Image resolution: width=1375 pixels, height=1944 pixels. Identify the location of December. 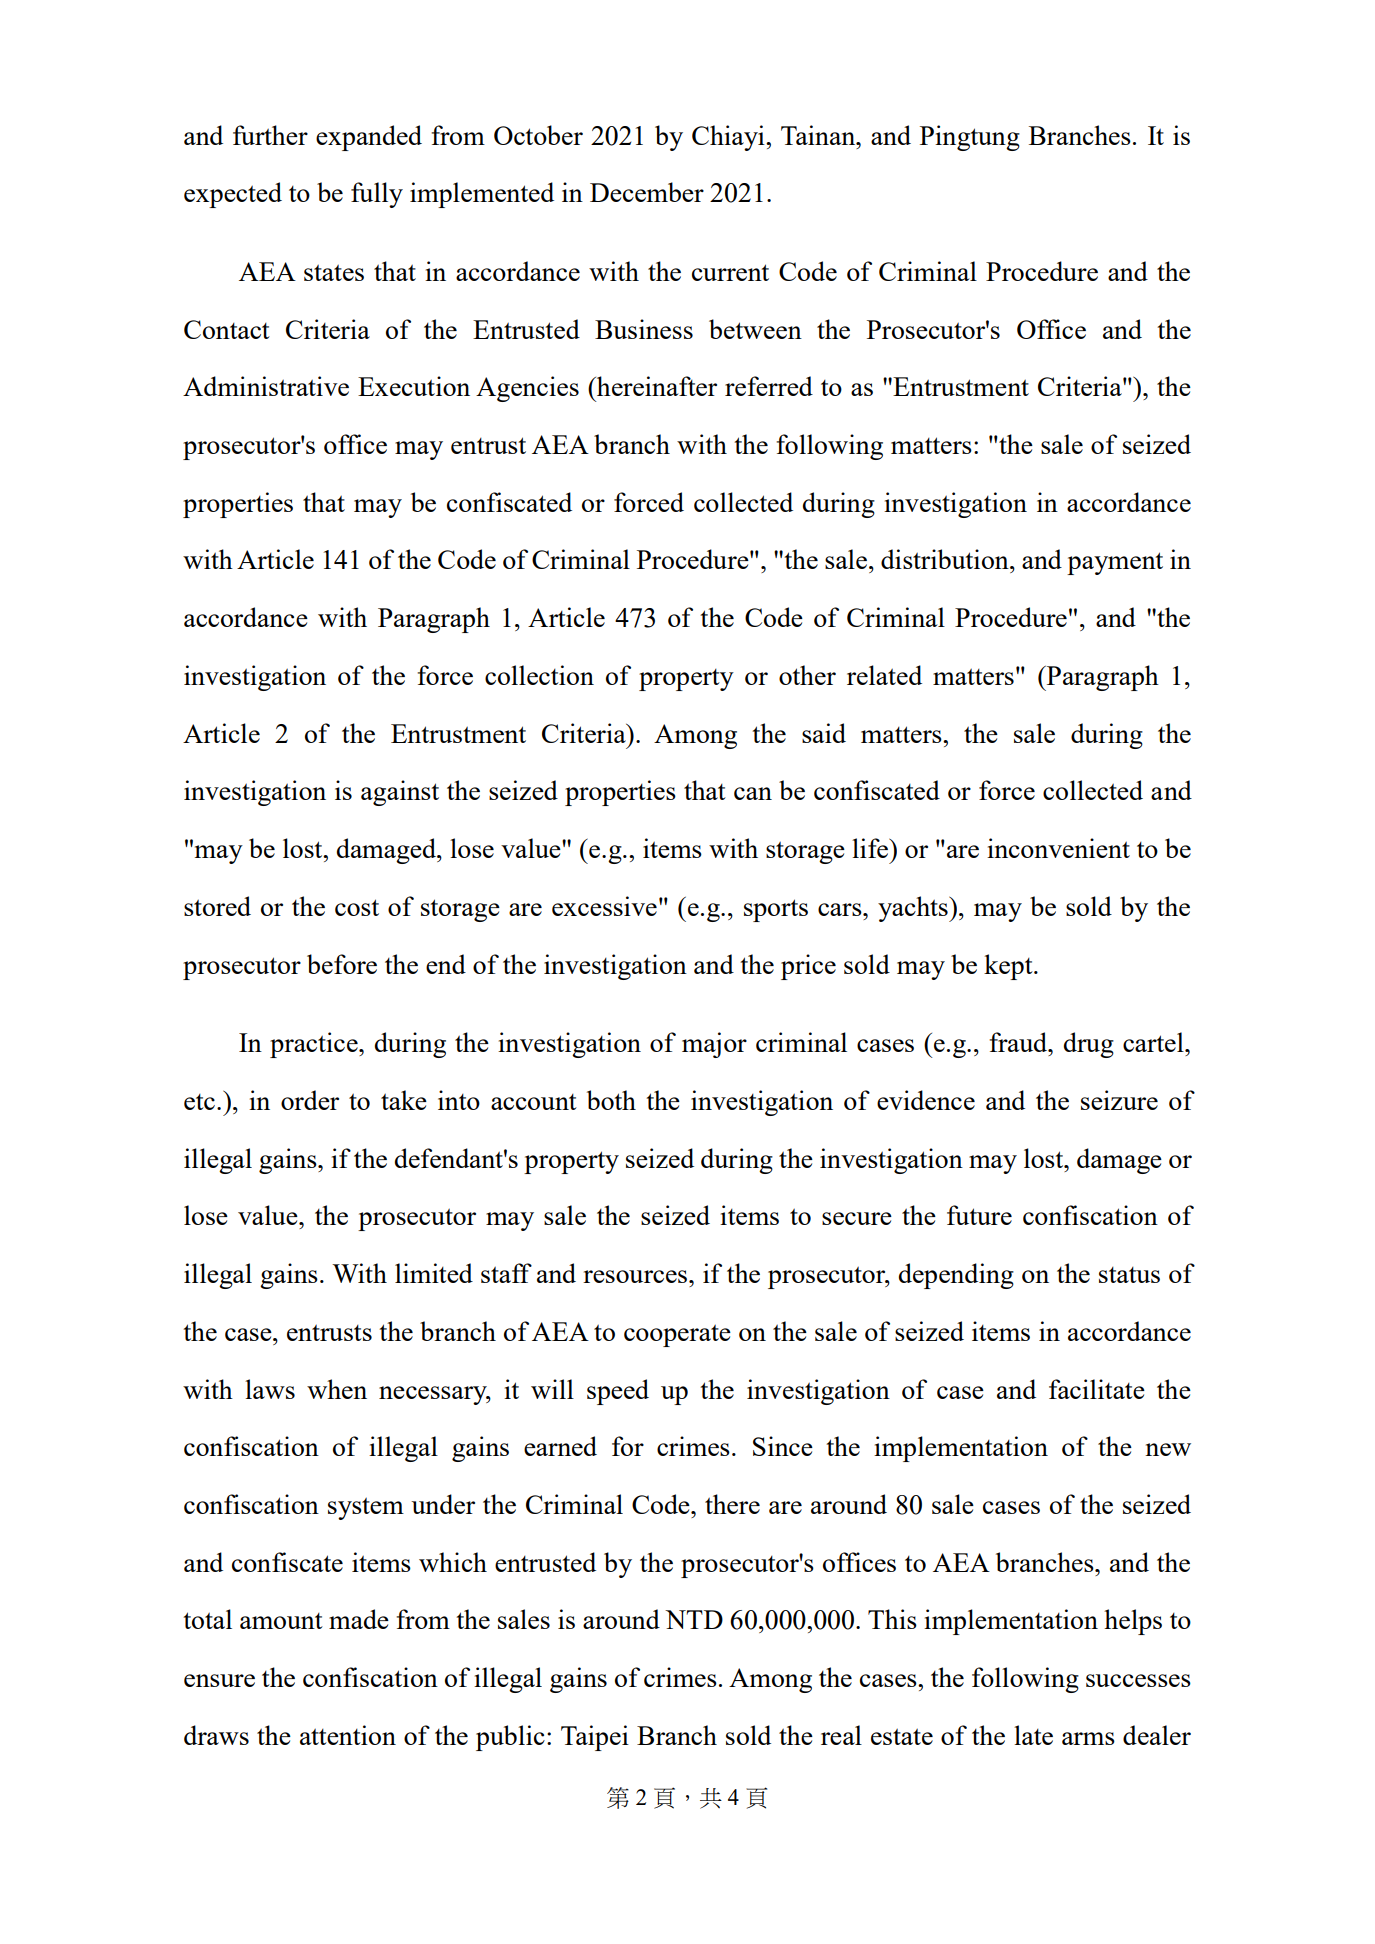
(647, 192).
